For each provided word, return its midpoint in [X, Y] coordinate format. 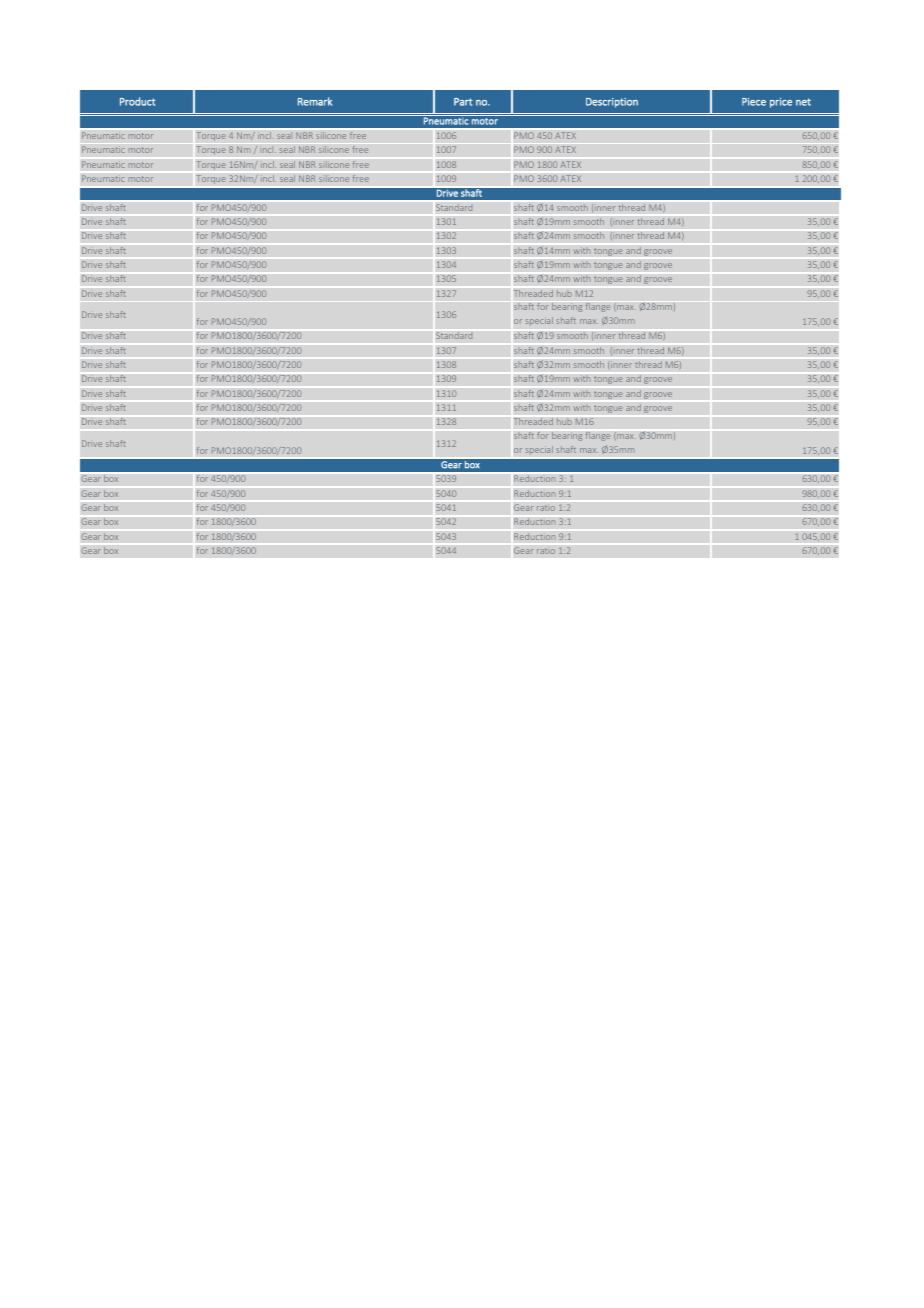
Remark [315, 101]
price [781, 103]
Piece [754, 102]
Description [612, 103]
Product [138, 101]
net [803, 102]
